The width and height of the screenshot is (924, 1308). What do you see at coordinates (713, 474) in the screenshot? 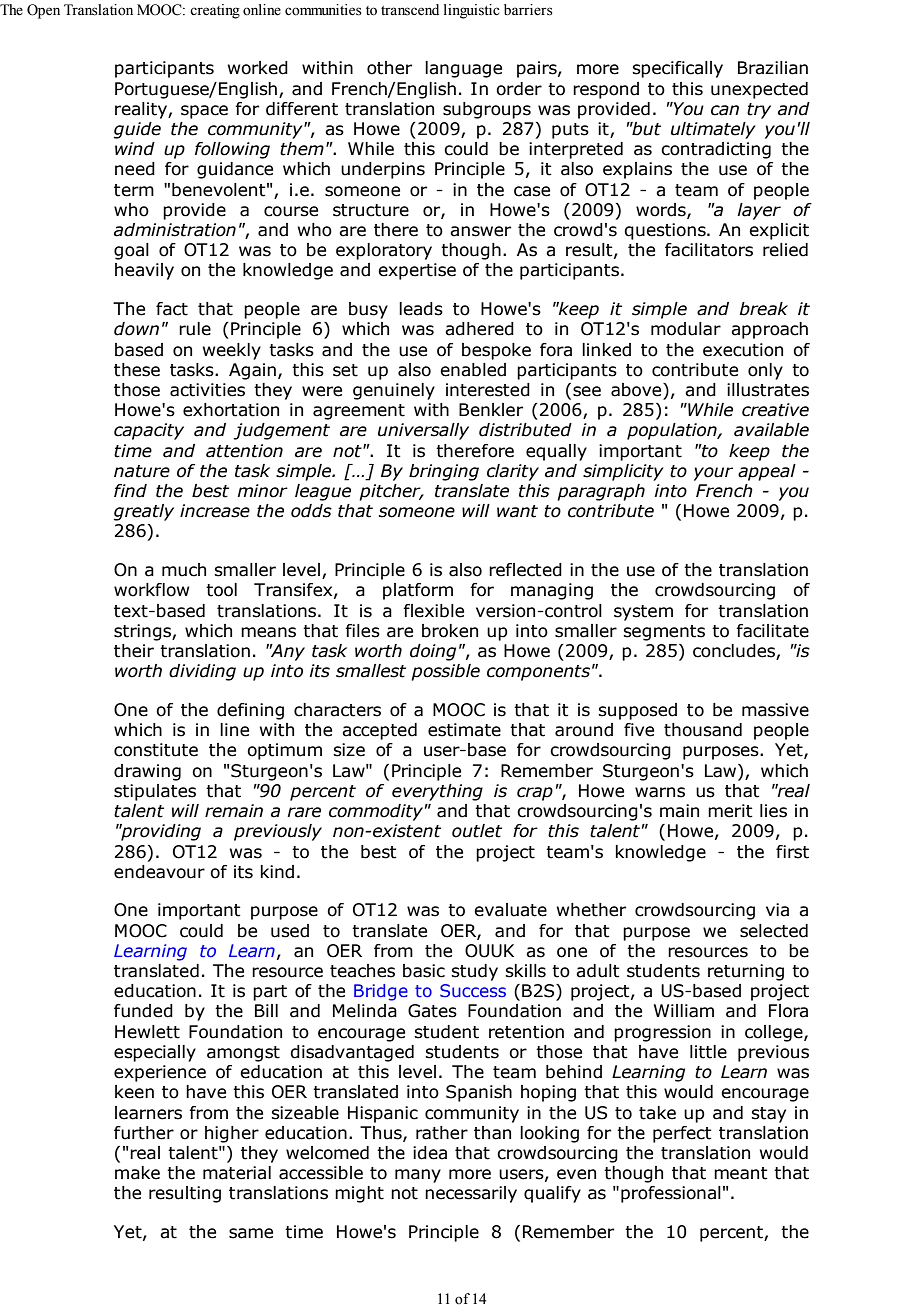
I see `your` at bounding box center [713, 474].
